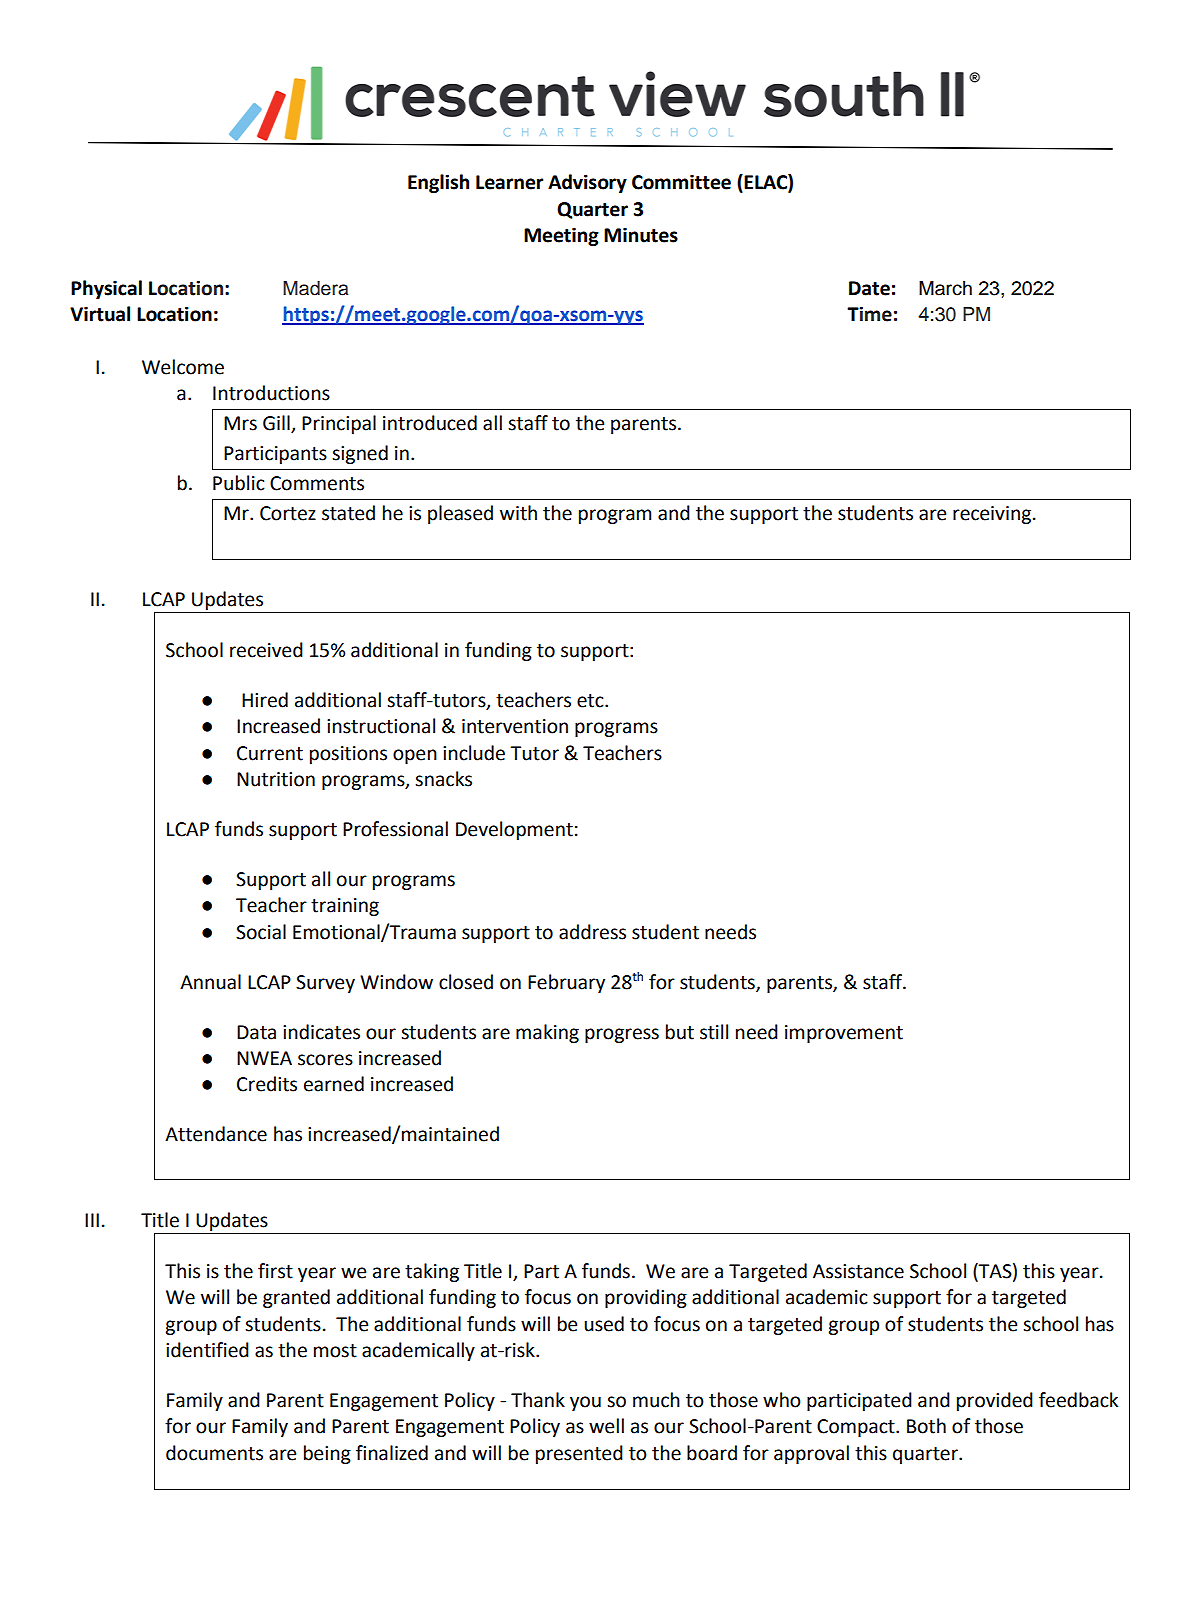  Describe the element at coordinates (216, 1134) in the page. I see `Attendance` at that location.
